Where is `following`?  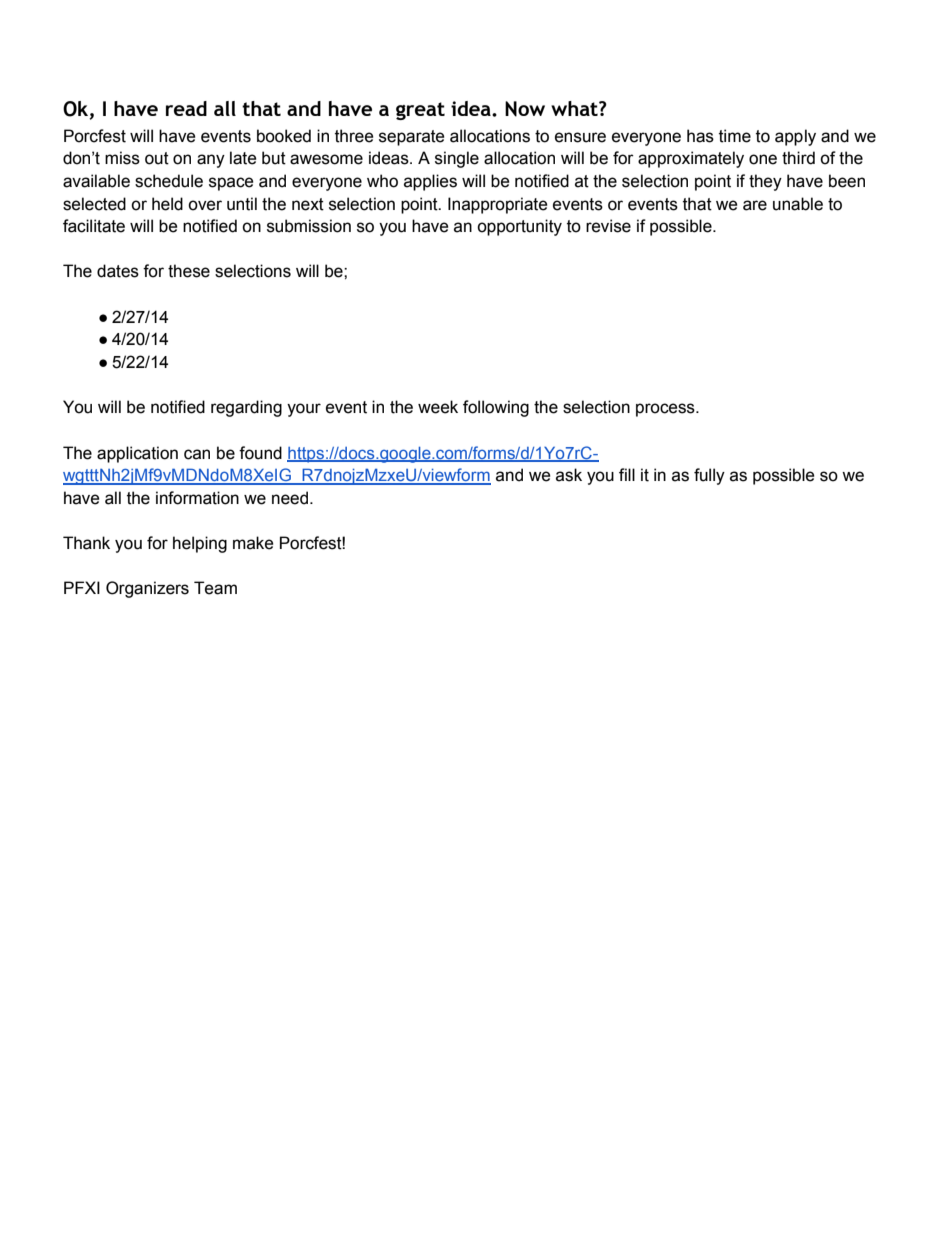
following is located at coordinates (496, 408).
